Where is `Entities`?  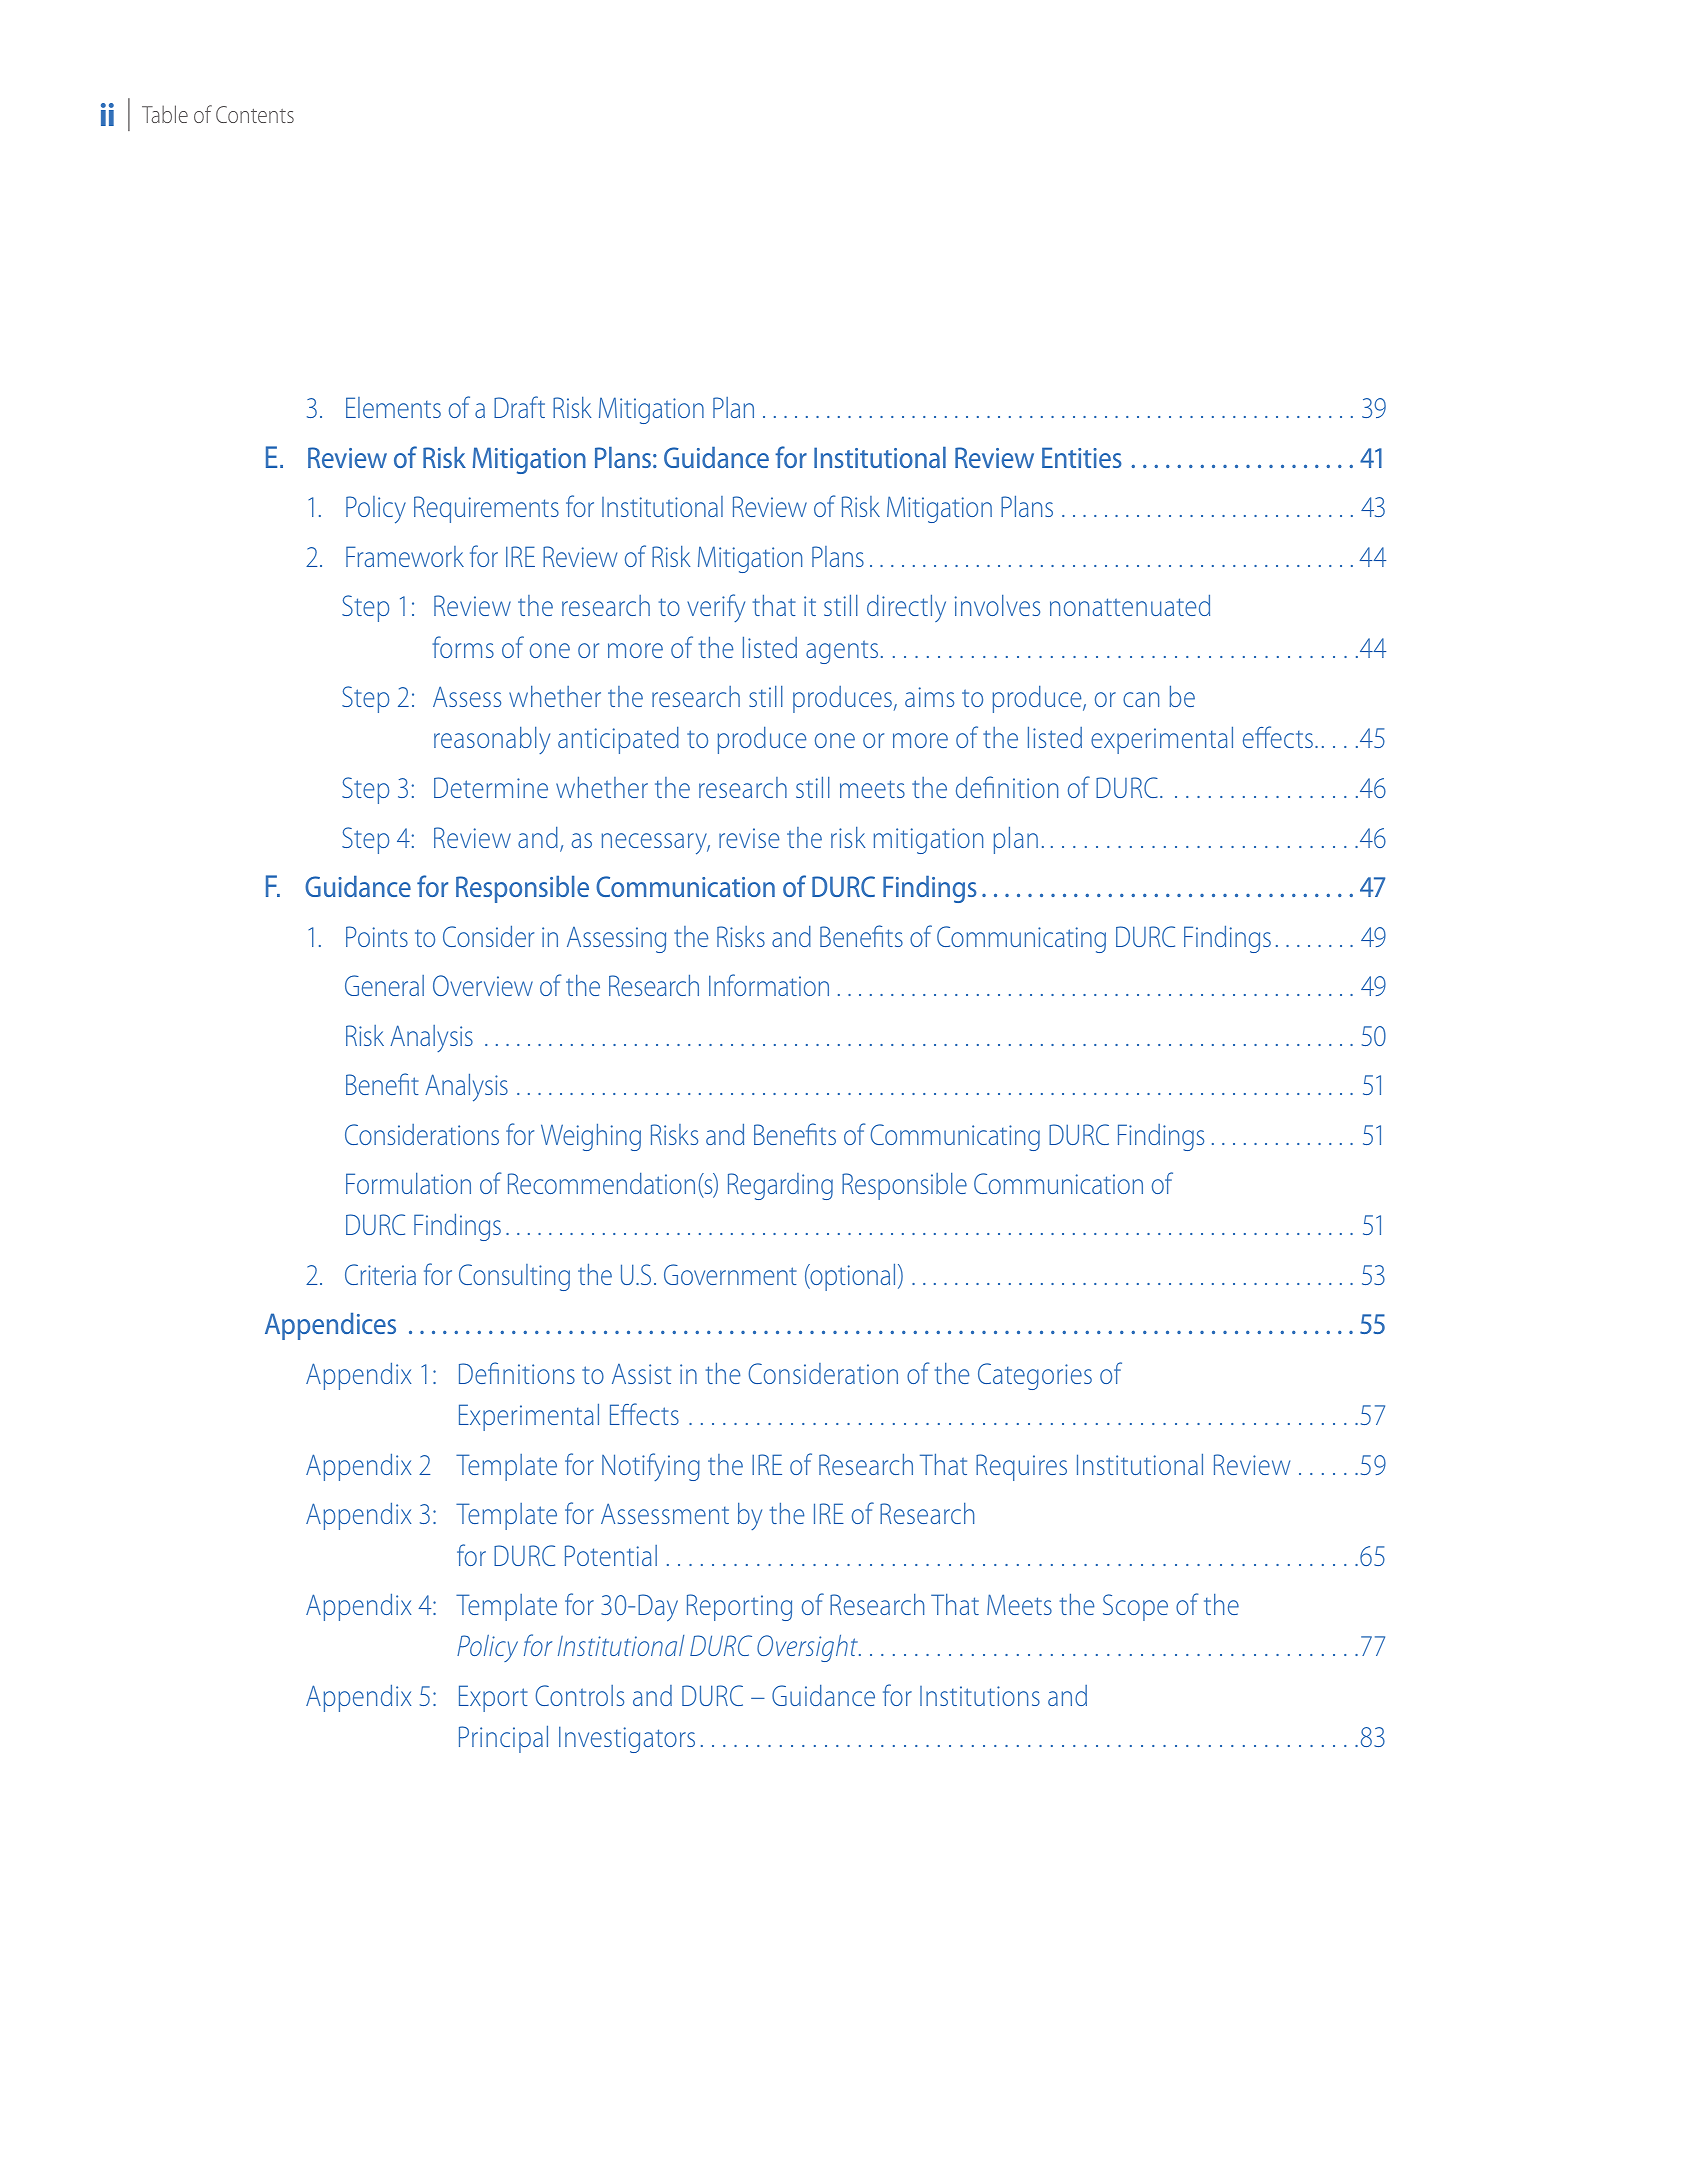 Entities is located at coordinates (1082, 457).
